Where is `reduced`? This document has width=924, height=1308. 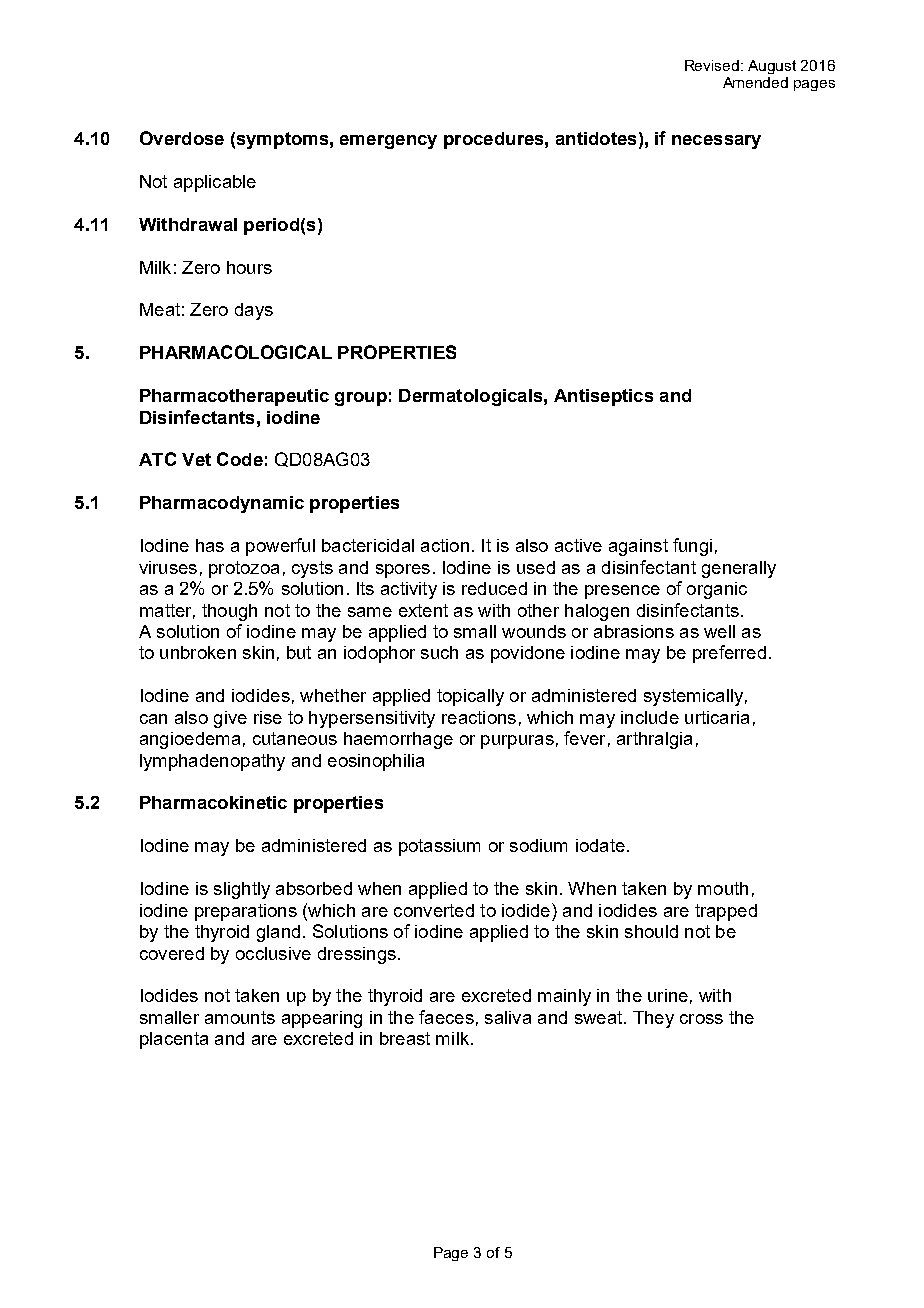
reduced is located at coordinates (494, 588).
